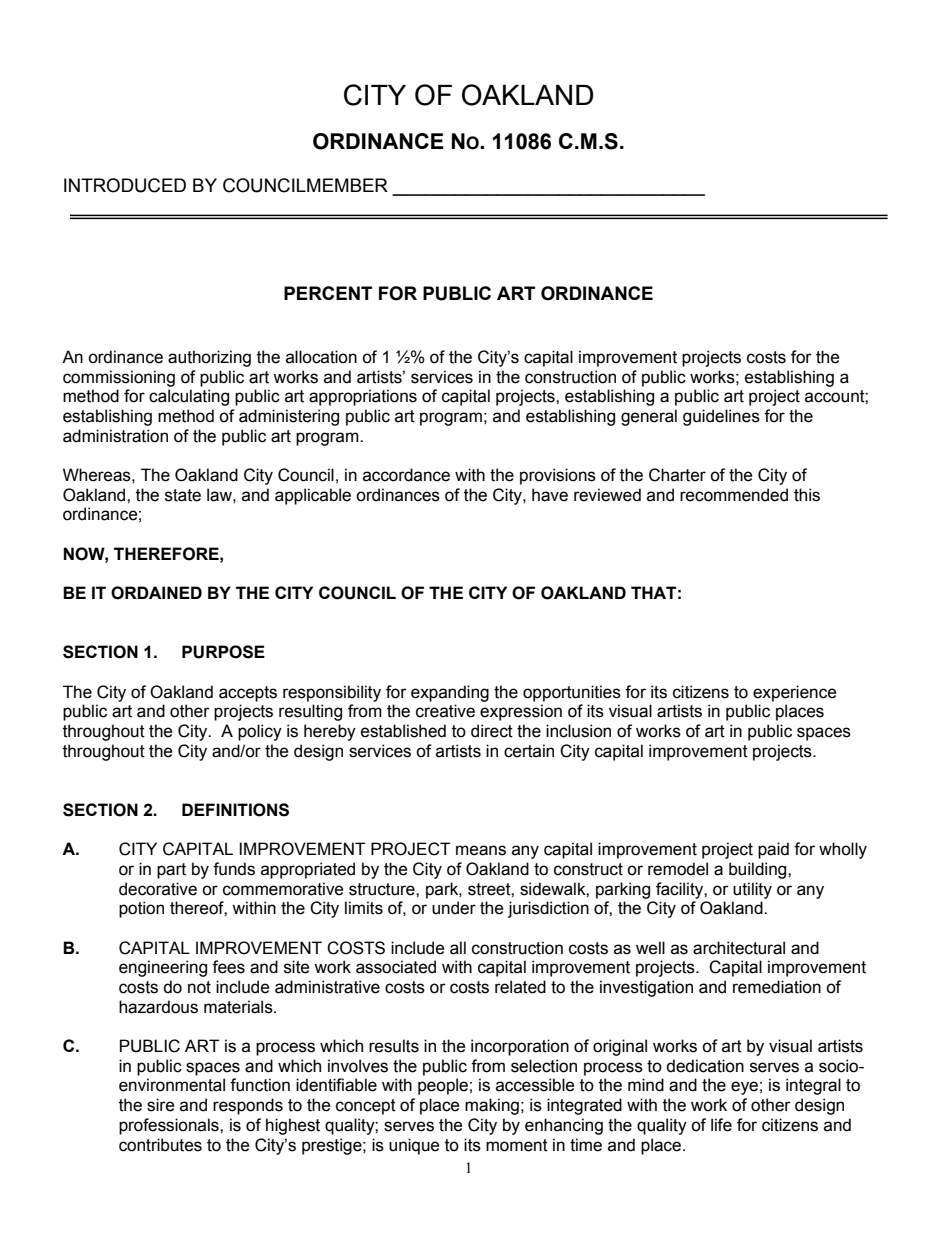 The image size is (952, 1233). What do you see at coordinates (328, 293) in the screenshot?
I see `PERCENT` at bounding box center [328, 293].
